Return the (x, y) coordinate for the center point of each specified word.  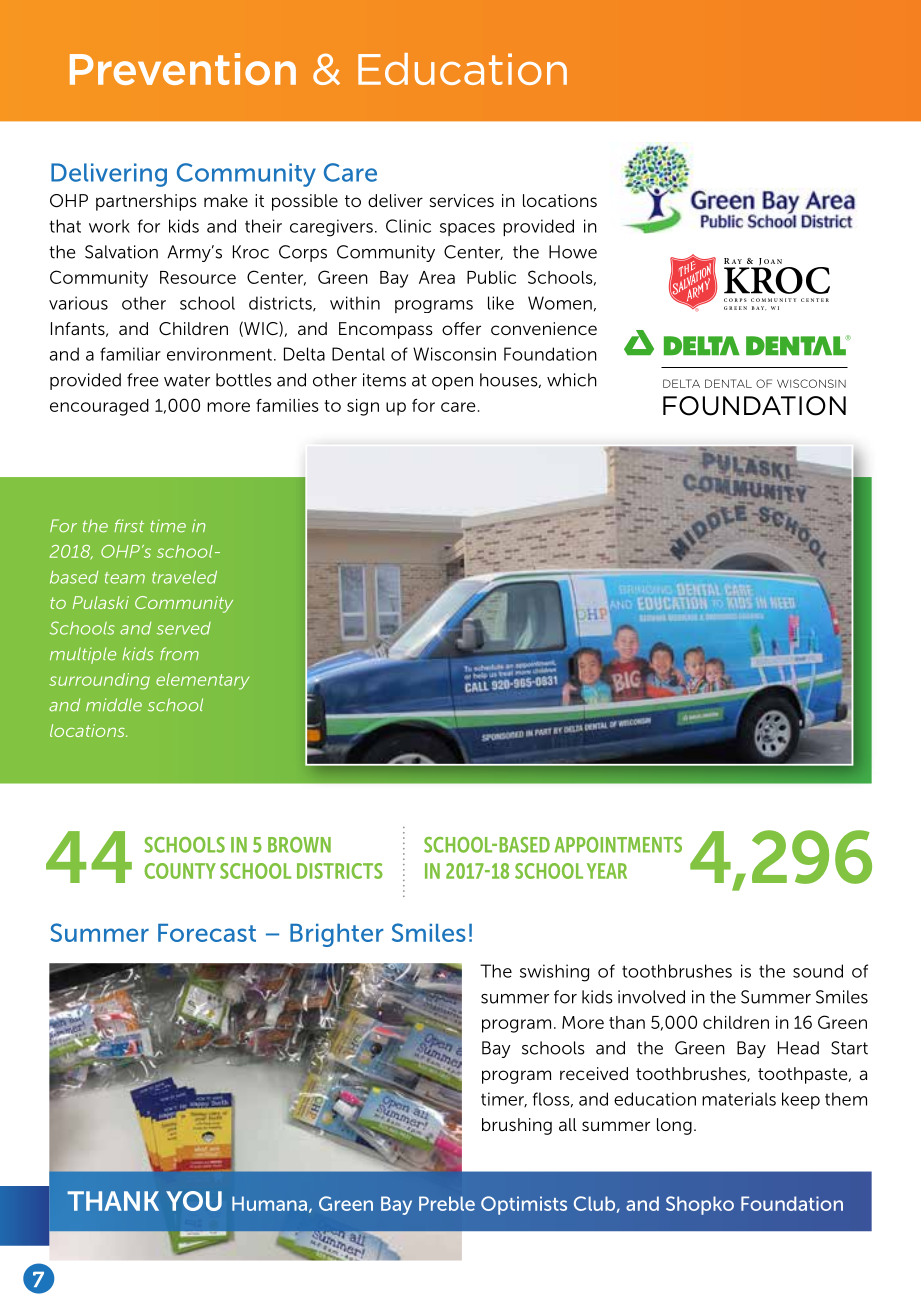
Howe (573, 252)
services (461, 200)
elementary (202, 681)
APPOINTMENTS (618, 845)
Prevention (183, 69)
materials (739, 1099)
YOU (194, 1201)
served (184, 628)
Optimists (524, 1205)
